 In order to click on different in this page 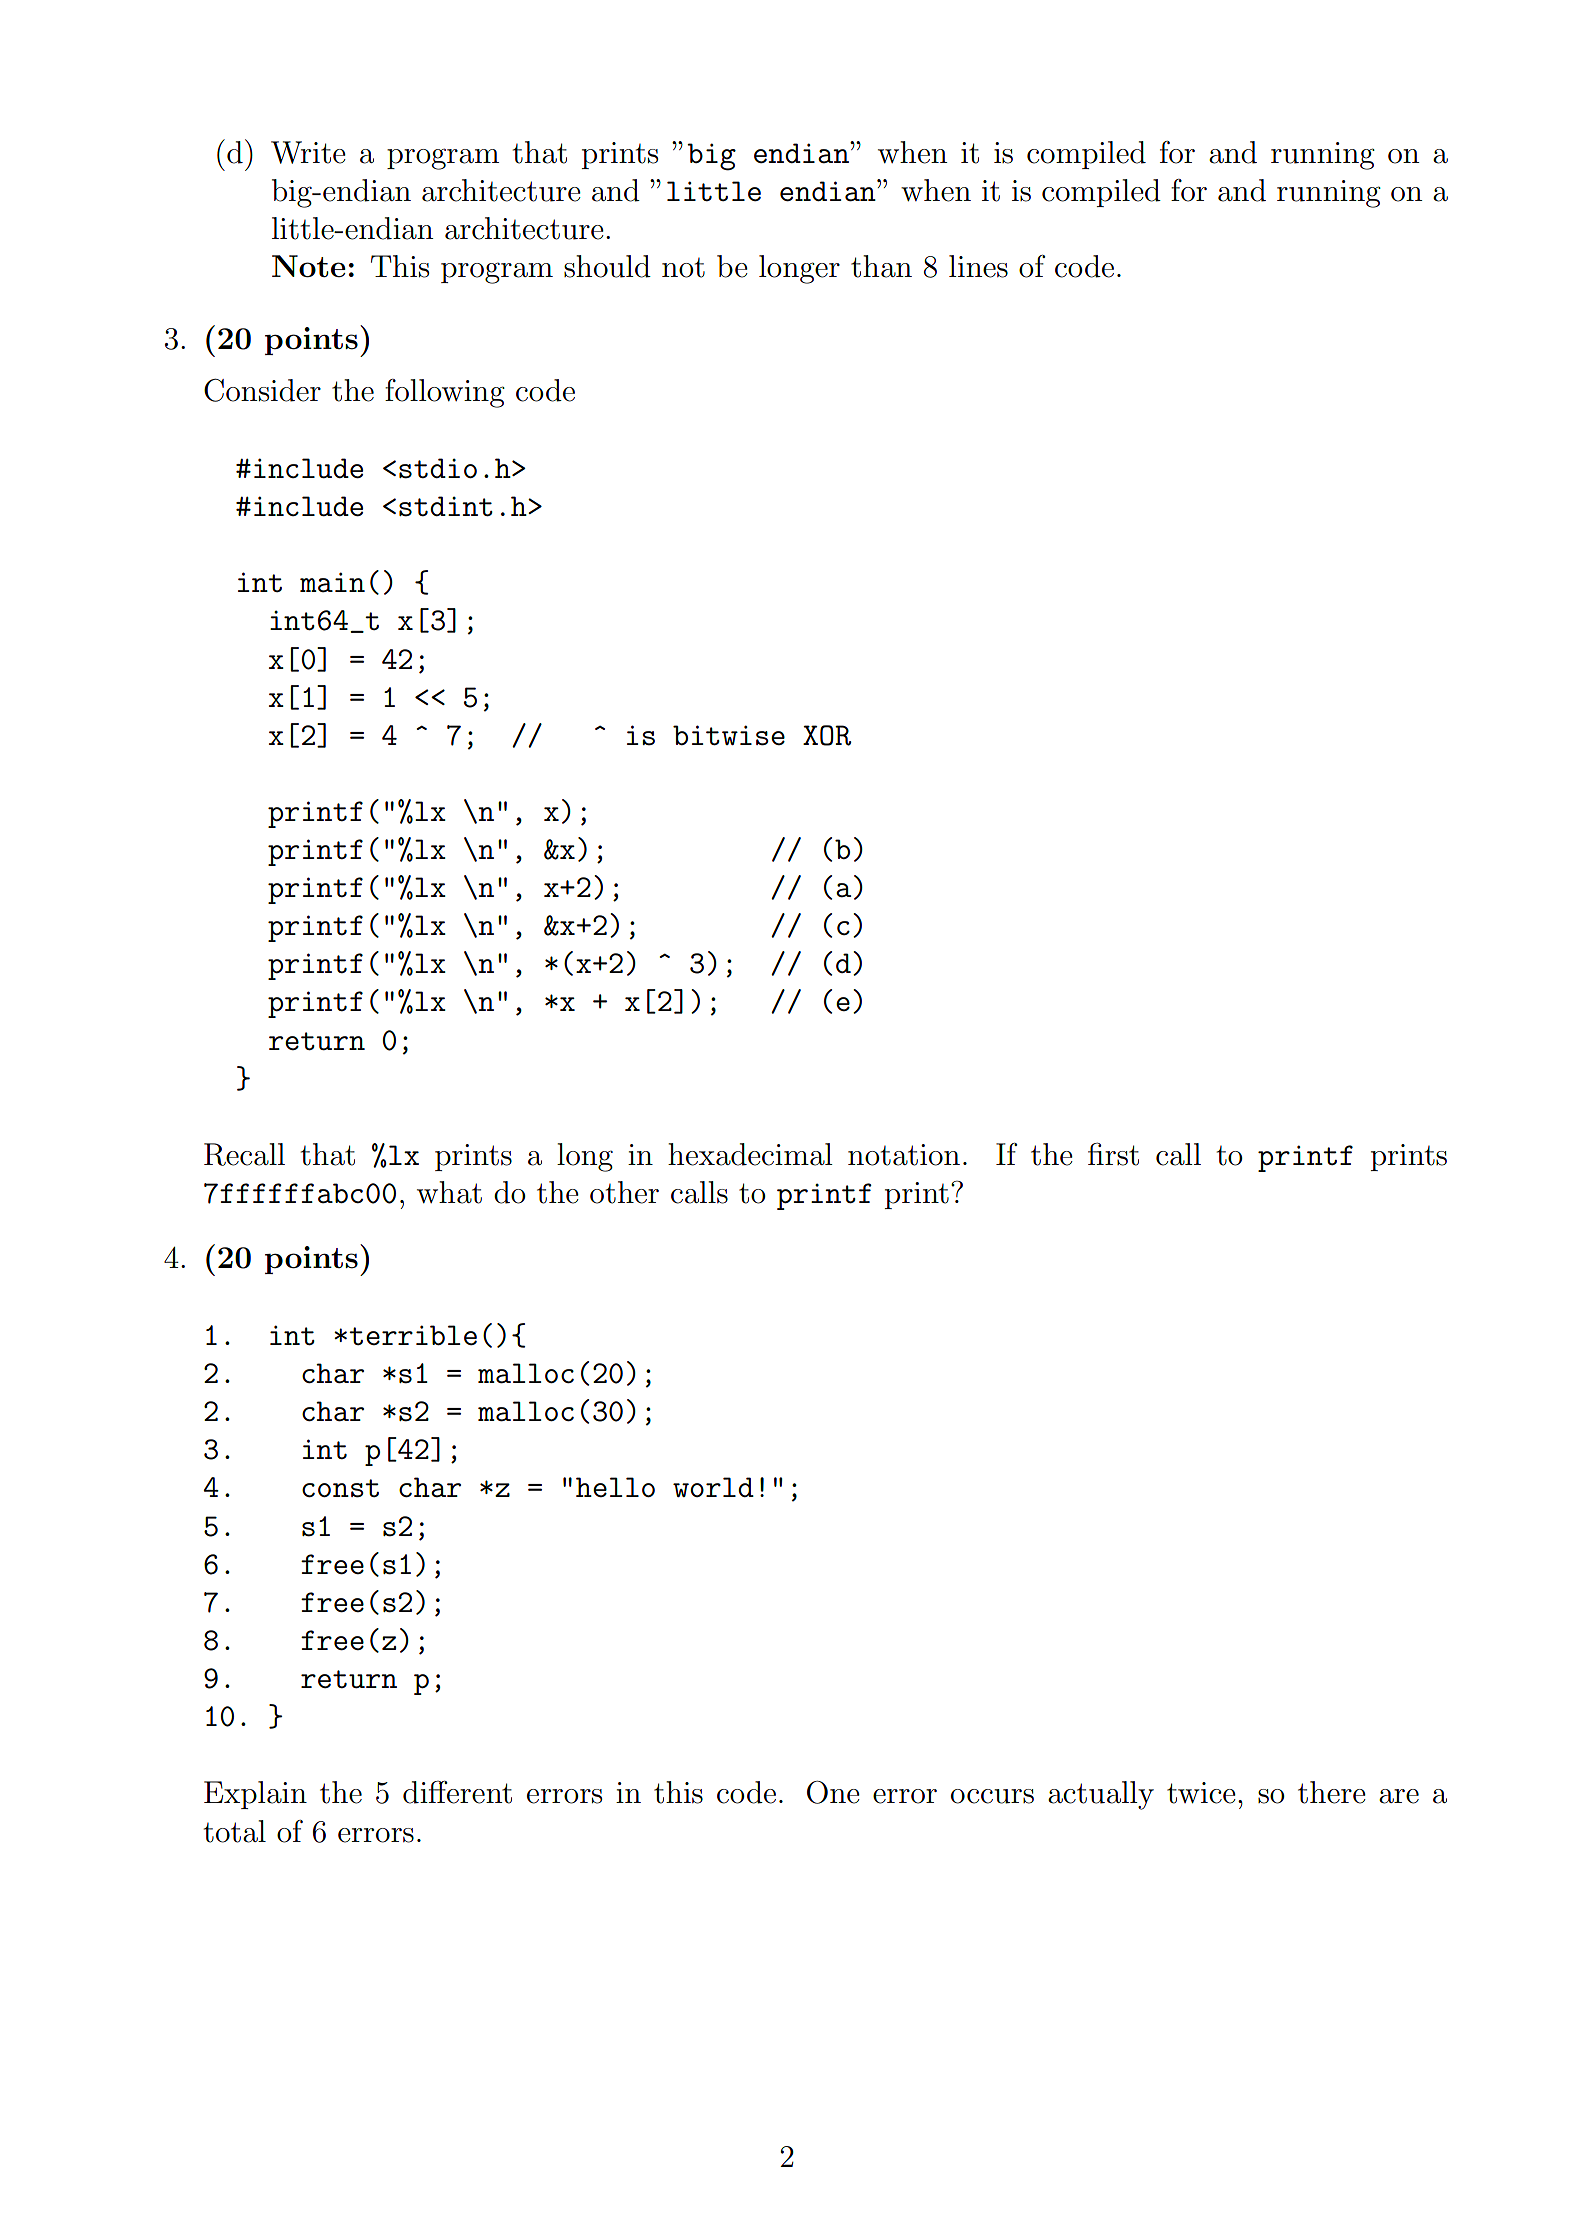, I will do `click(457, 1792)`.
